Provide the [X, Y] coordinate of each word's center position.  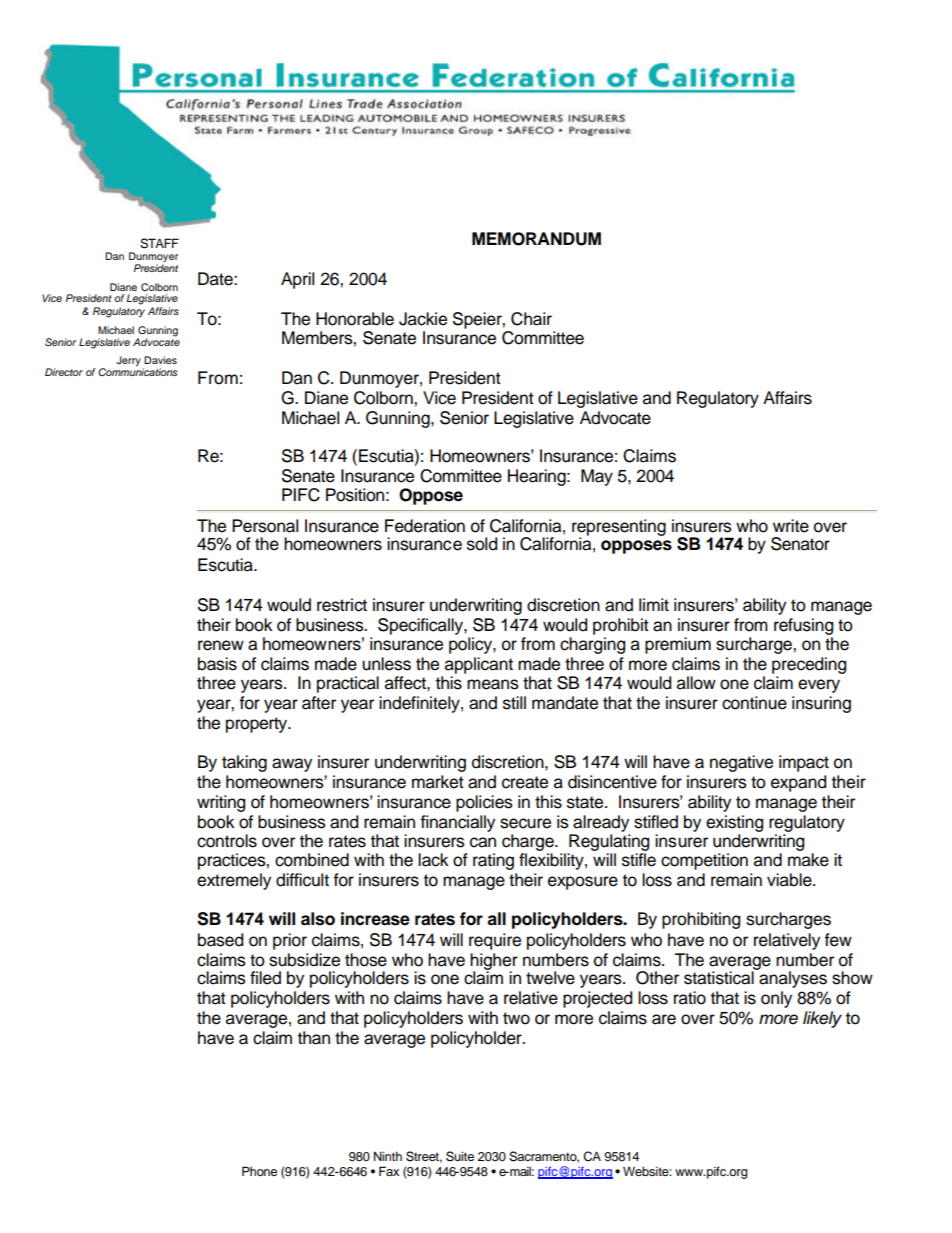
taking [244, 763]
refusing [803, 626]
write [791, 526]
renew [221, 645]
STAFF [159, 243]
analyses [792, 978]
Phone [259, 1171]
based [220, 940]
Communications [138, 372]
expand [798, 783]
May [597, 477]
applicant [479, 665]
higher [494, 962]
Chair [531, 319]
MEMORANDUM [536, 239]
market [438, 782]
